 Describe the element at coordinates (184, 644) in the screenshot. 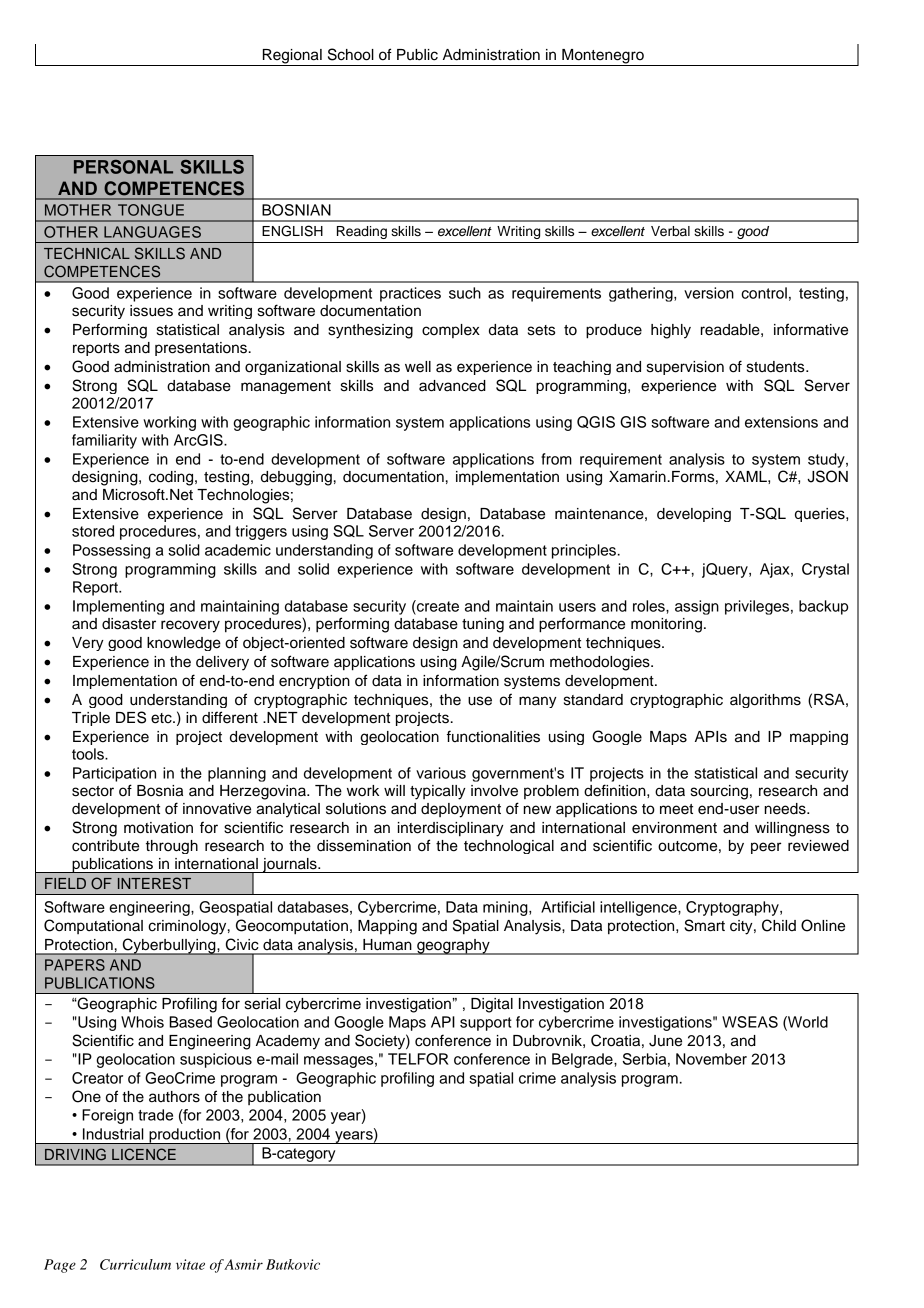

I see `knowledge` at that location.
